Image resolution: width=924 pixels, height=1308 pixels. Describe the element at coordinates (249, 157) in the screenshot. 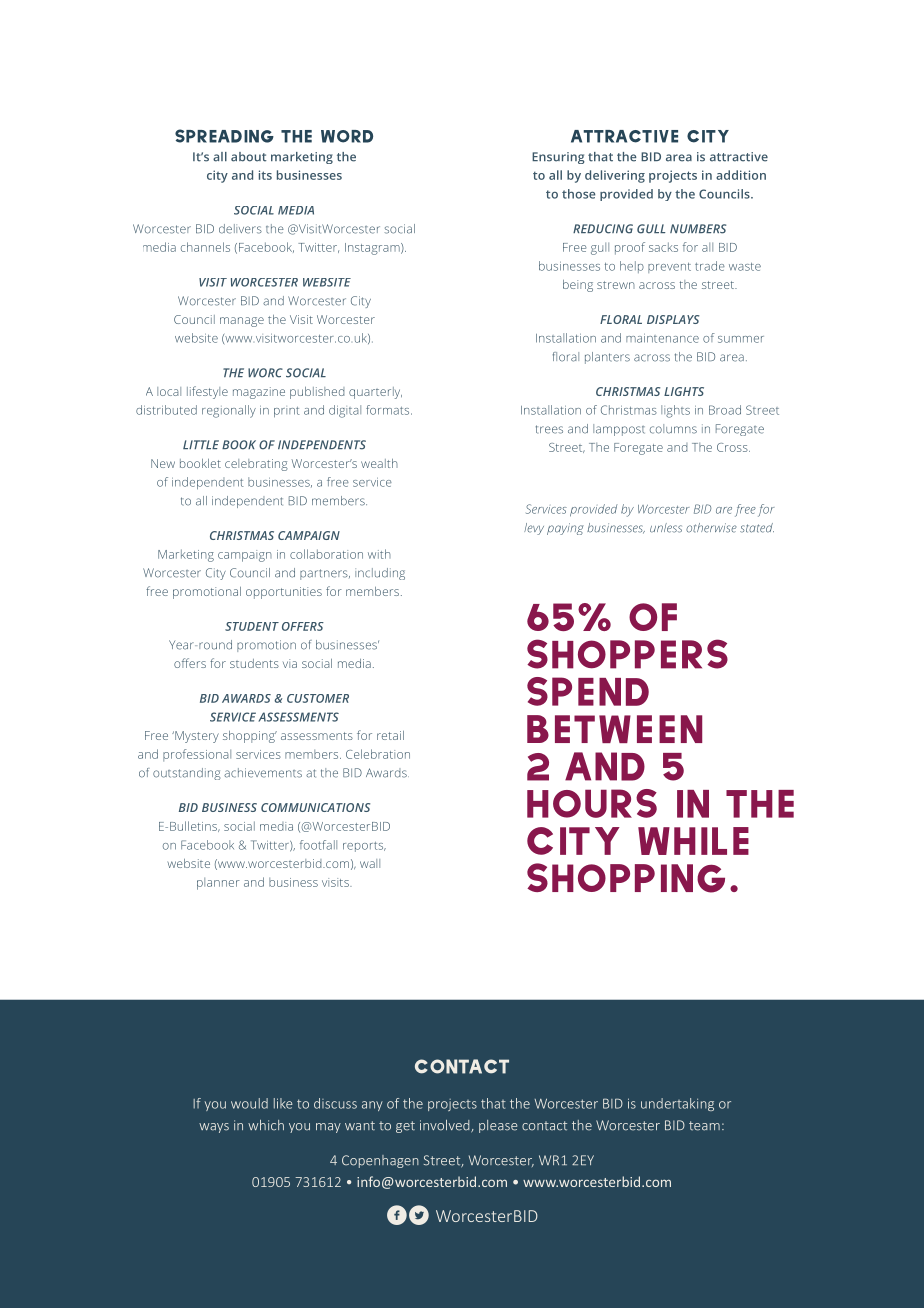

I see `about` at that location.
